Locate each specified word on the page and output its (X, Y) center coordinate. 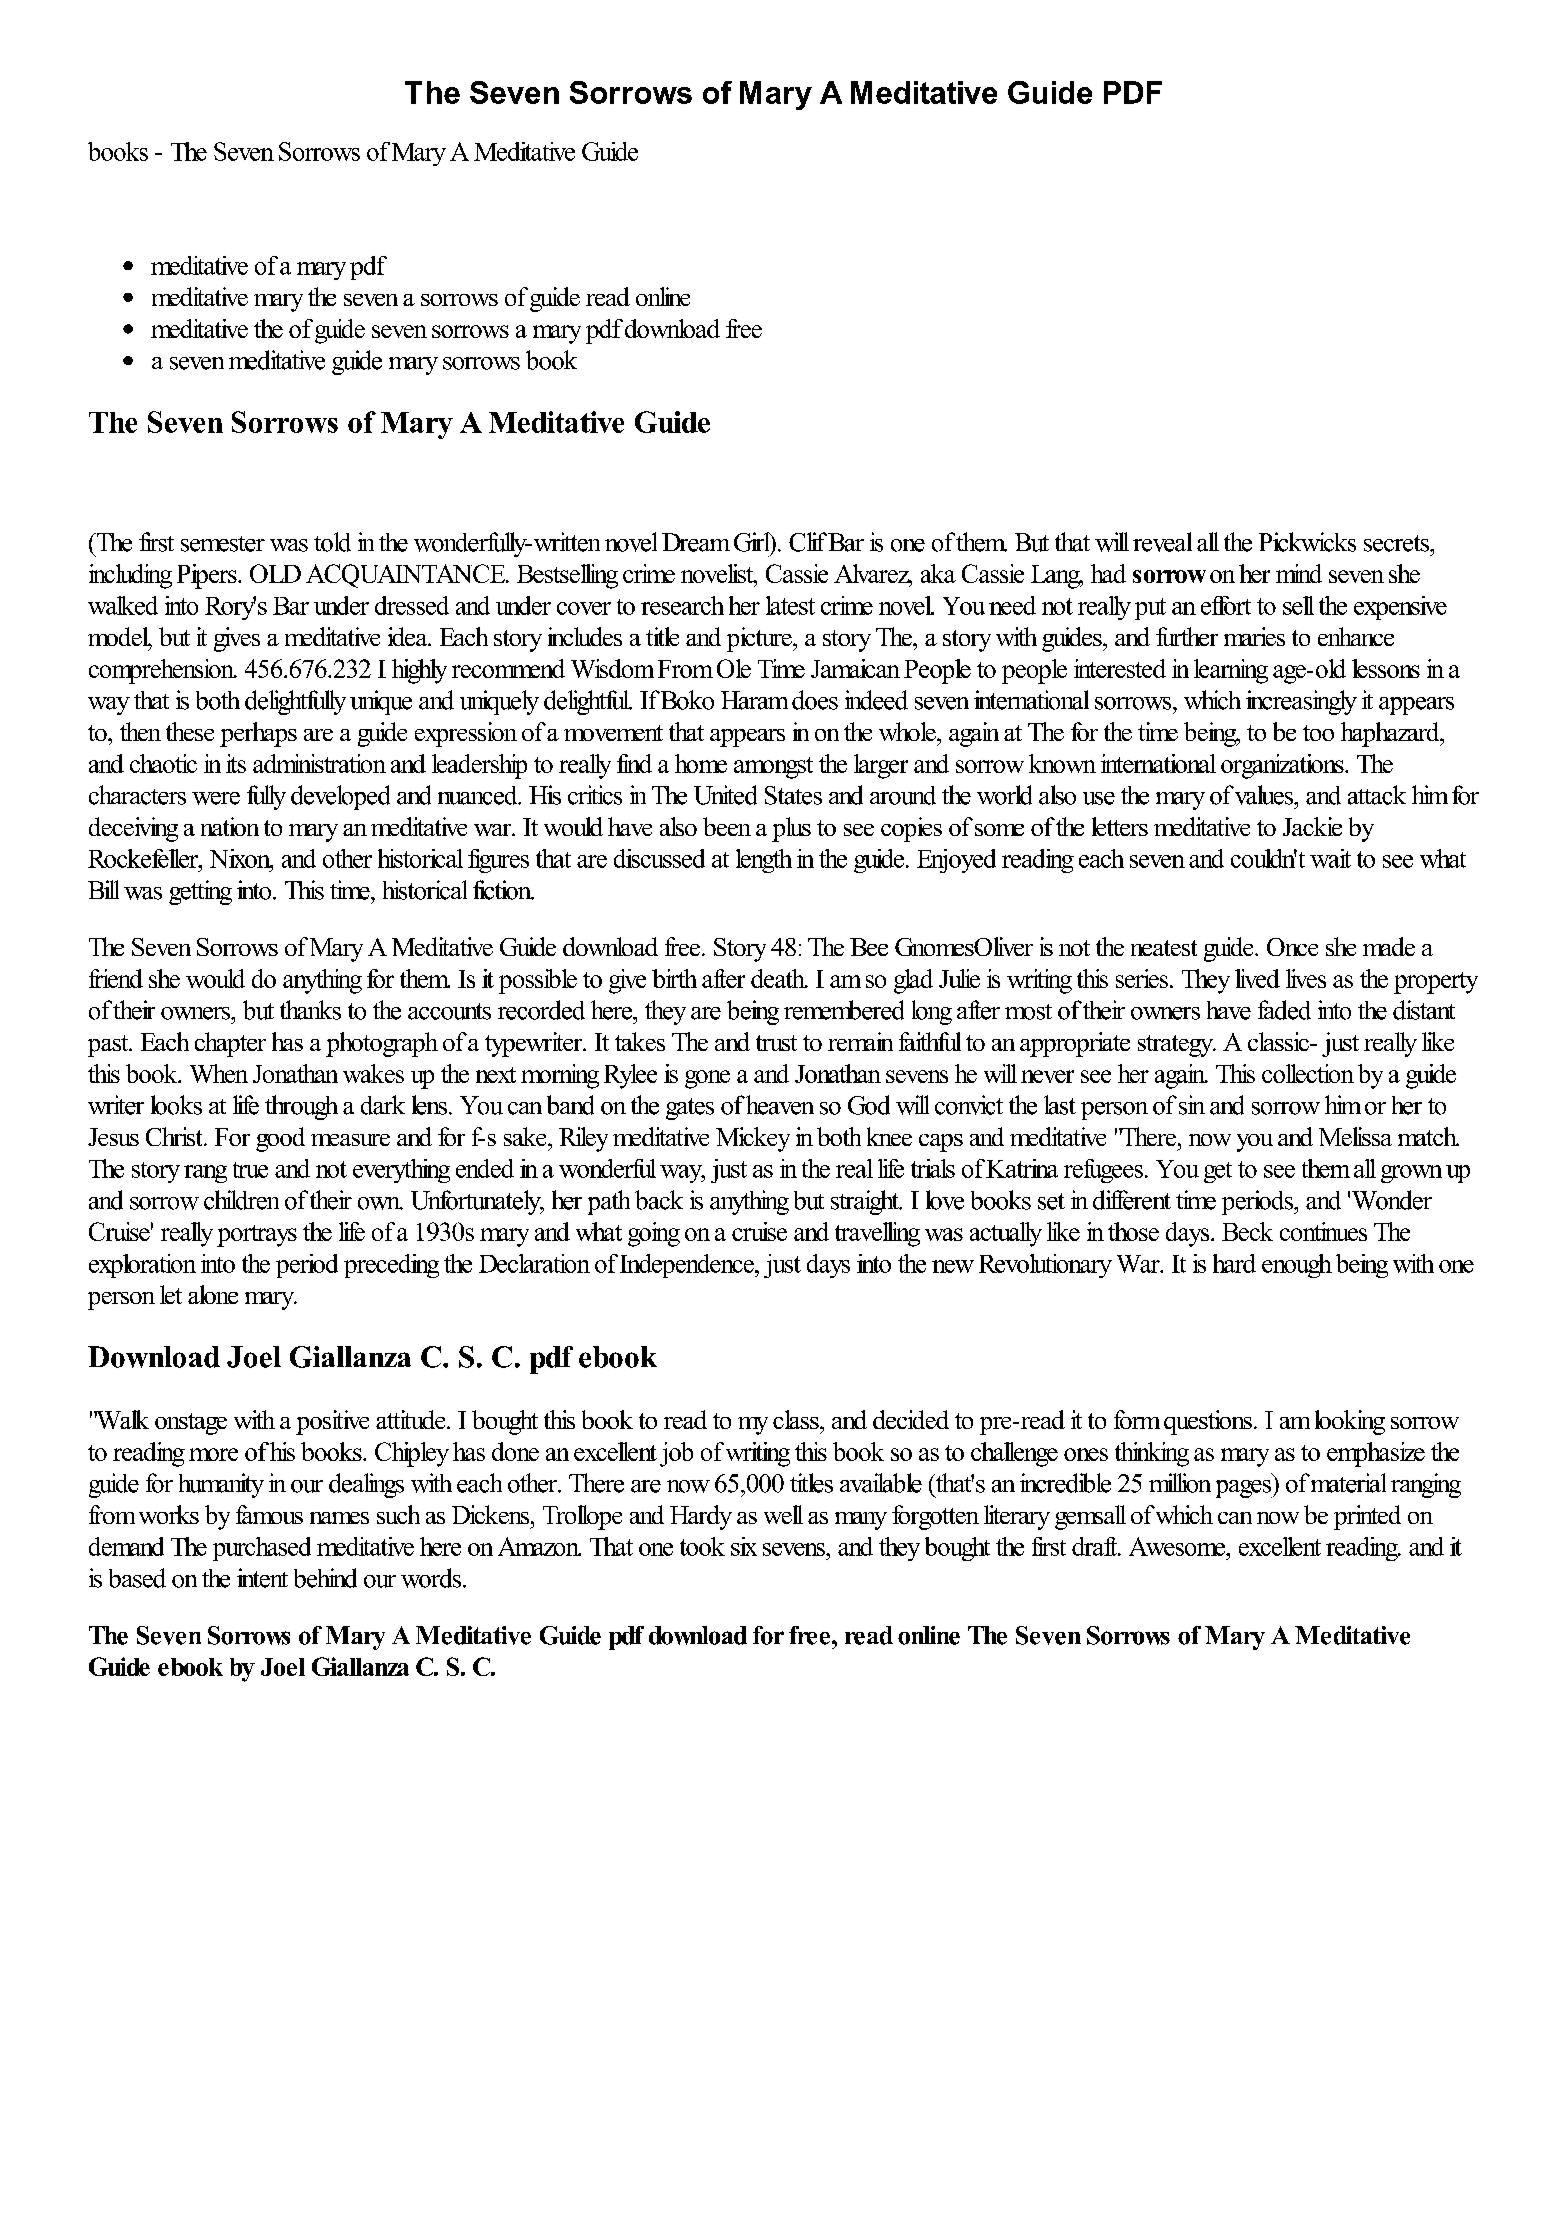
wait (1330, 858)
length (764, 861)
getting (200, 892)
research (682, 605)
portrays (257, 1236)
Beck (1247, 1231)
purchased (262, 1549)
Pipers (208, 576)
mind (1299, 573)
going (654, 1234)
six (744, 1546)
